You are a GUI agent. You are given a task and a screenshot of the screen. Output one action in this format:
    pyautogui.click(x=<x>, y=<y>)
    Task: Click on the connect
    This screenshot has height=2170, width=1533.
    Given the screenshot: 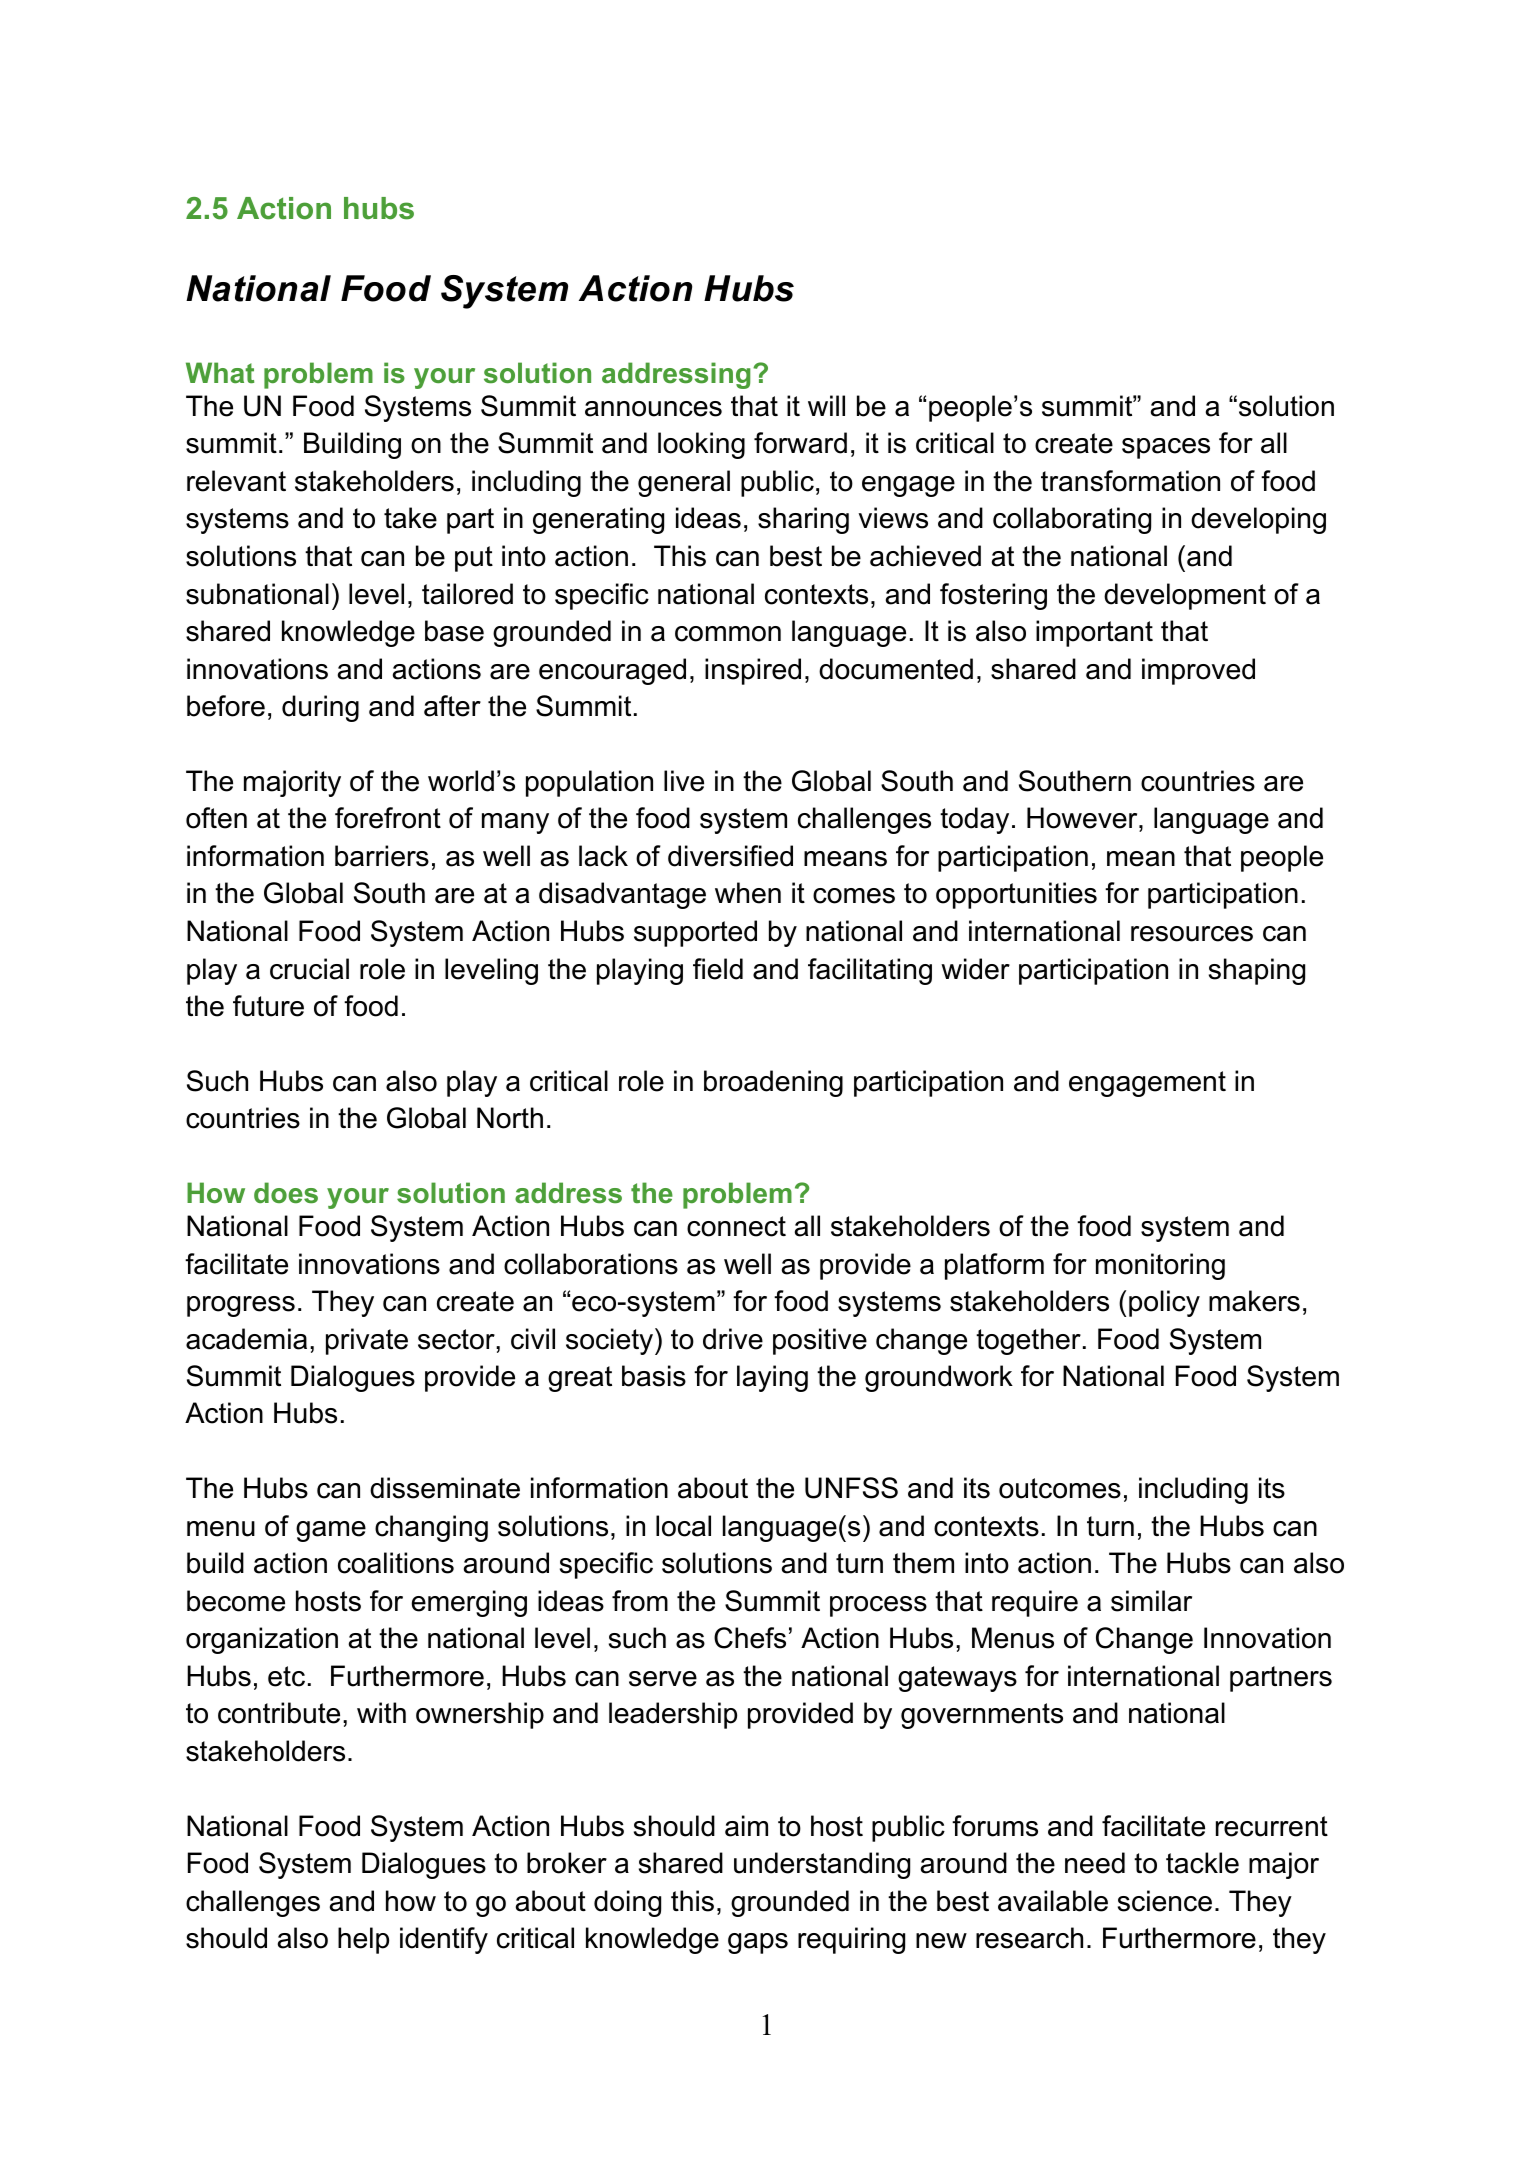 What is the action you would take?
    pyautogui.click(x=736, y=1226)
